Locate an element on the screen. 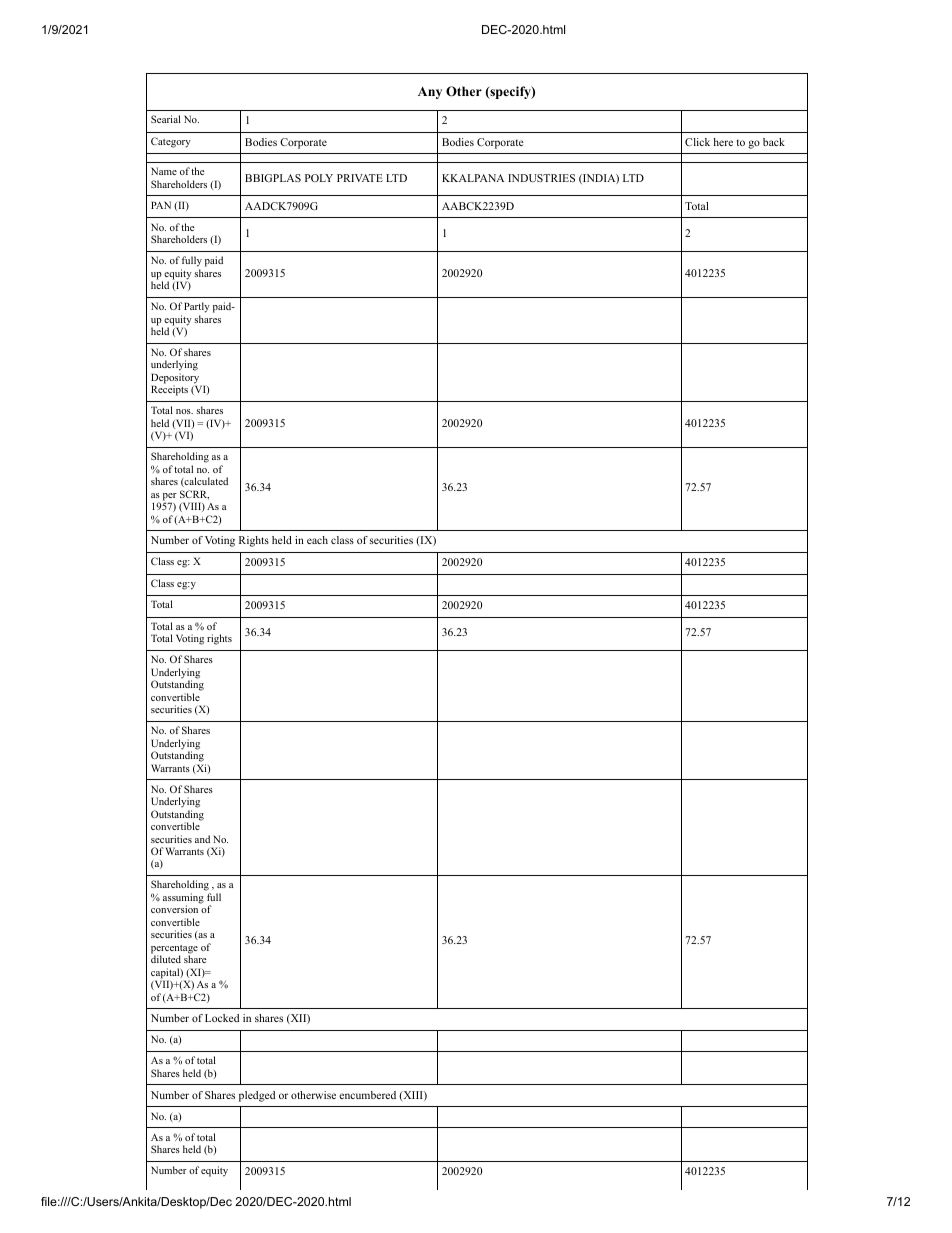 Image resolution: width=952 pixels, height=1233 pixels. encumbered is located at coordinates (367, 1095).
